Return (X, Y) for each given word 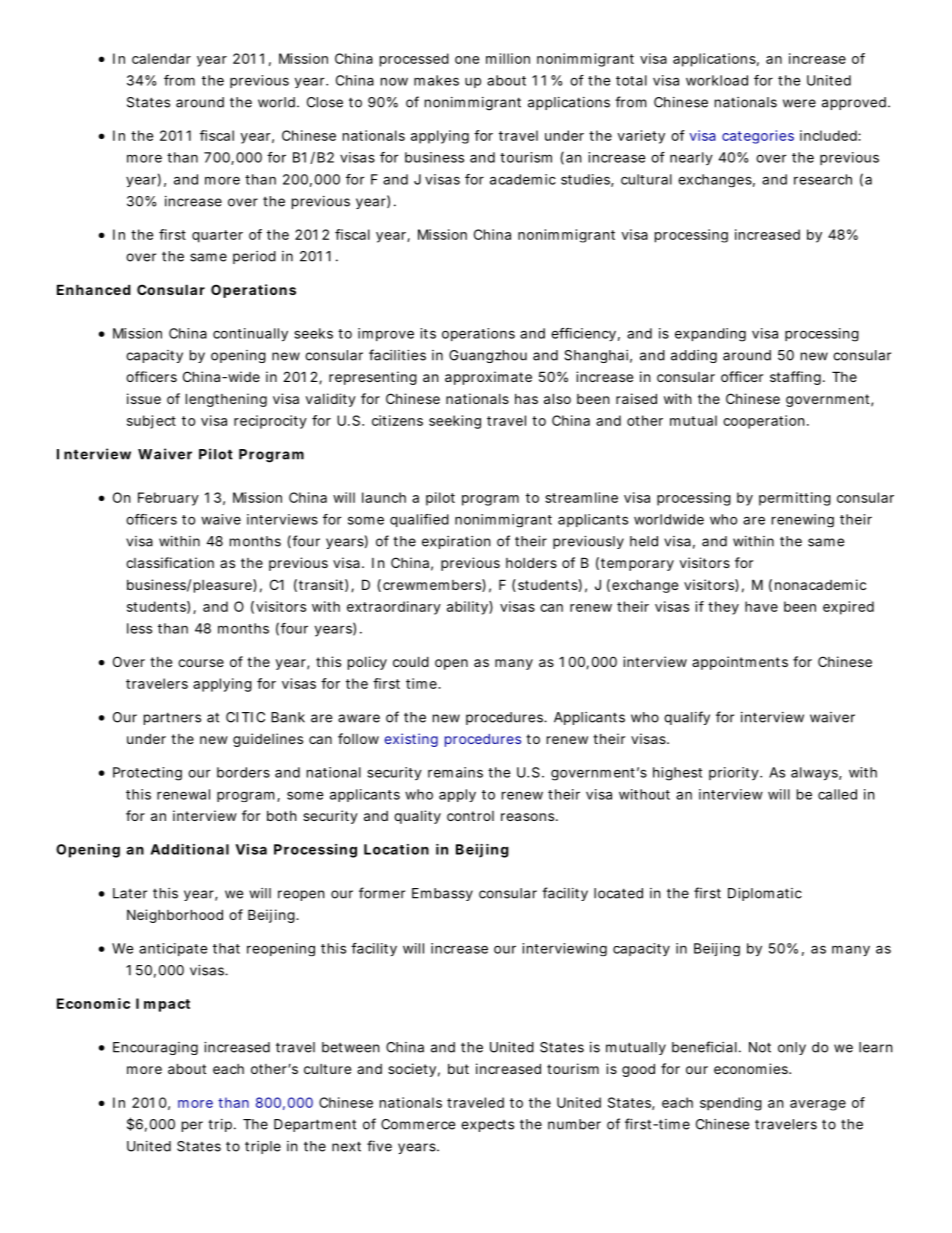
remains (455, 772)
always (814, 774)
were (799, 103)
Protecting (147, 774)
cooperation (763, 422)
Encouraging (155, 1048)
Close (325, 102)
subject (151, 422)
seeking (455, 422)
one (467, 60)
